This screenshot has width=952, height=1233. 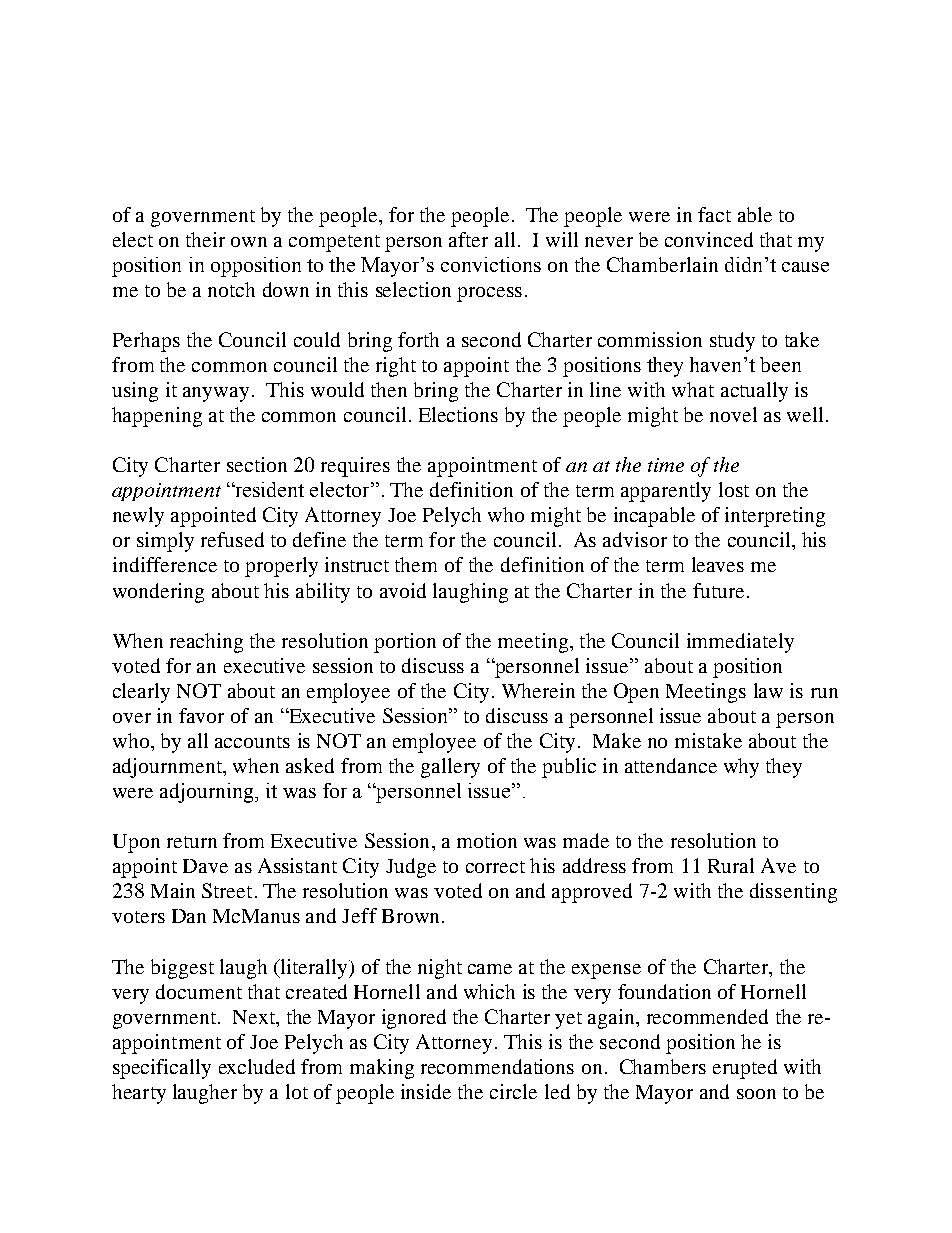 I want to click on excluded, so click(x=257, y=1066).
